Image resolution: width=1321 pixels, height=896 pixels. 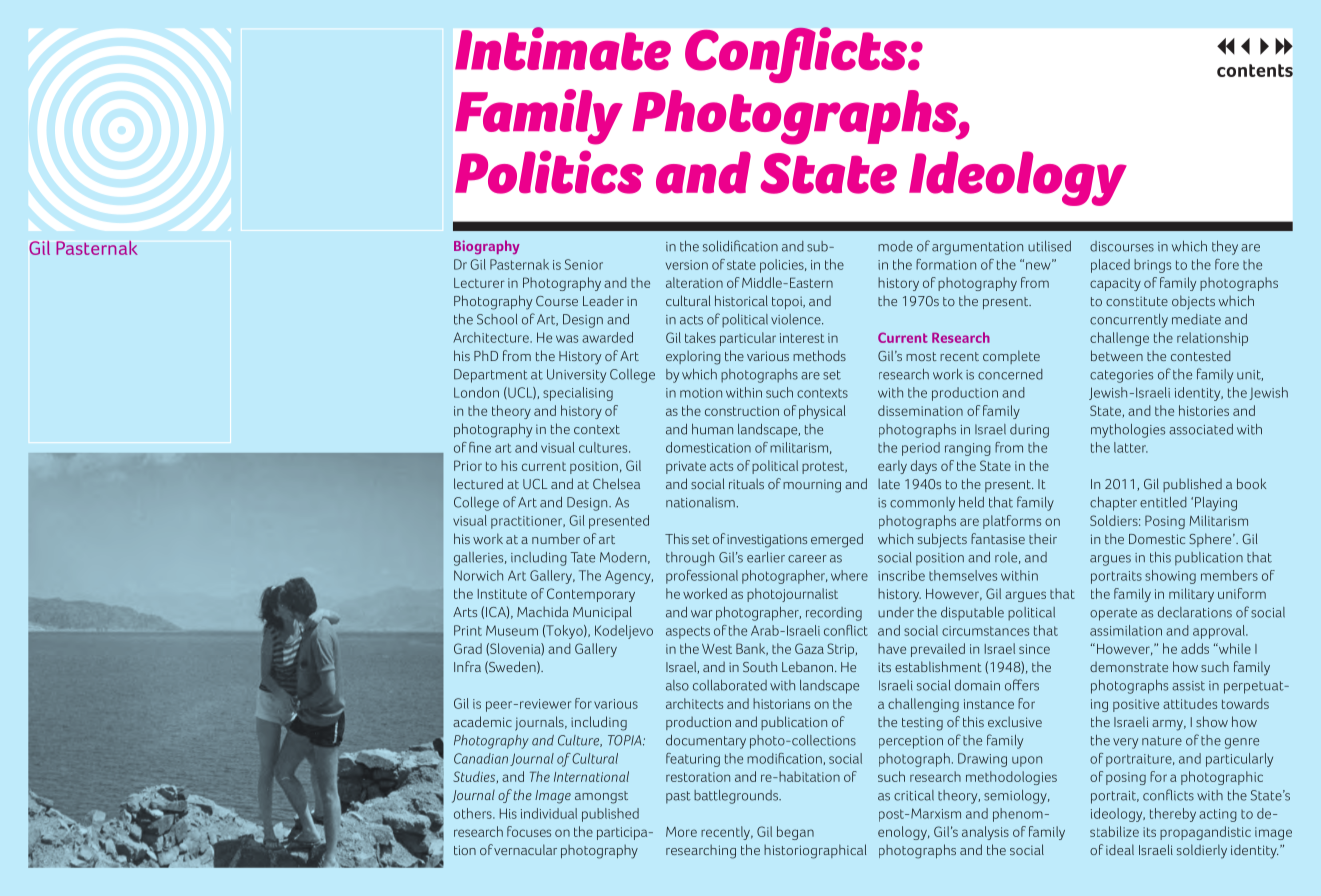 I want to click on individual, so click(x=549, y=813).
